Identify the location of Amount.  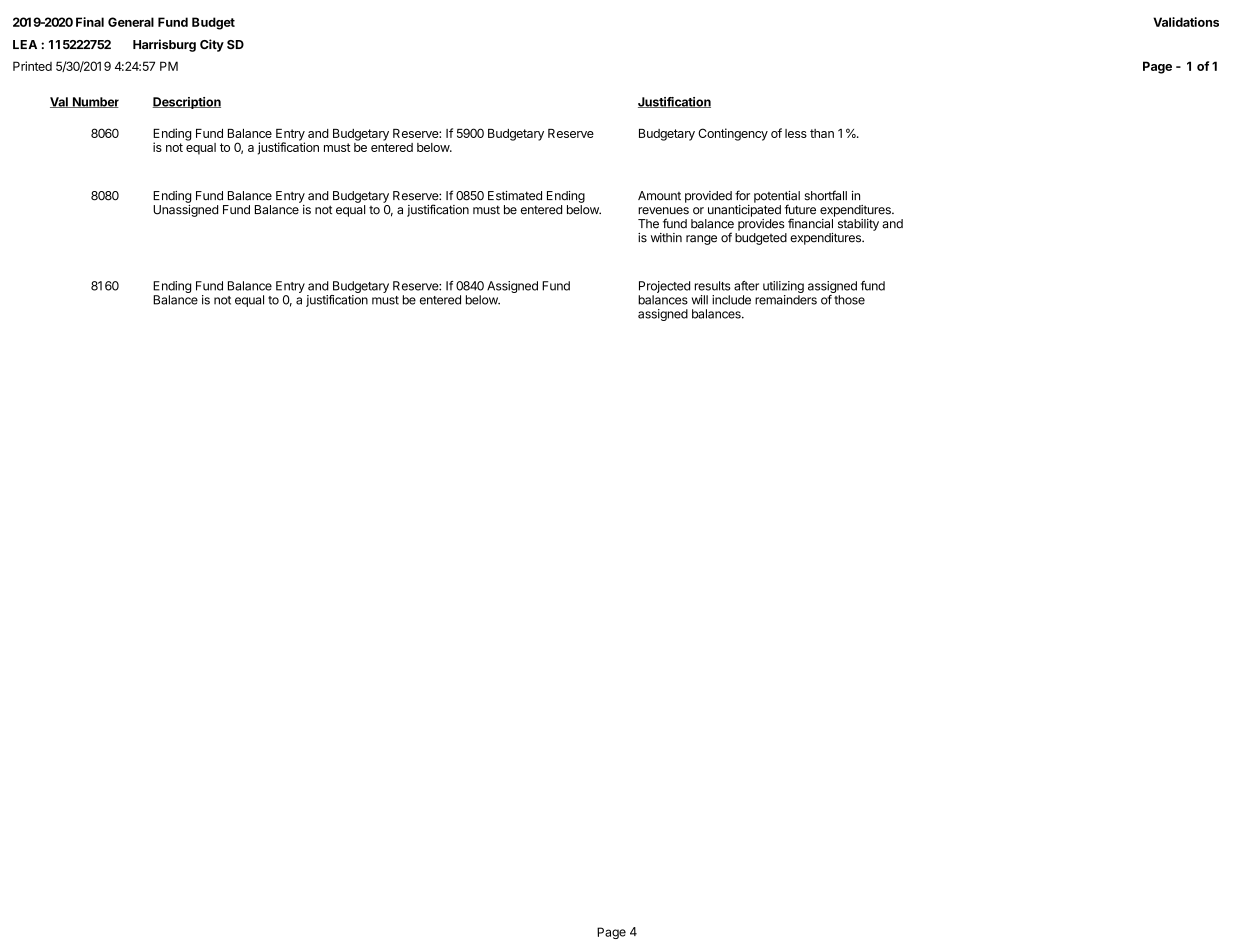
(659, 196).
